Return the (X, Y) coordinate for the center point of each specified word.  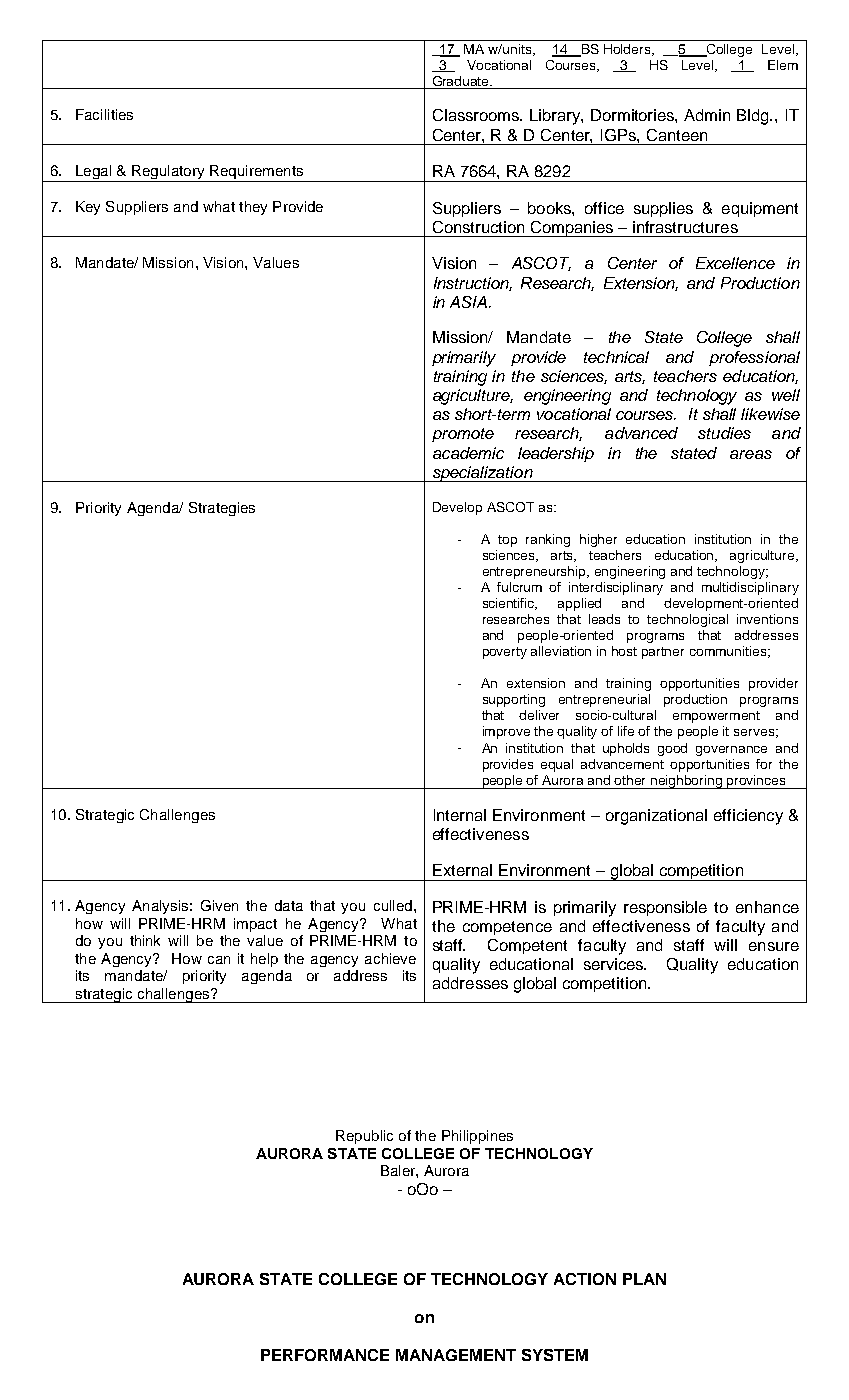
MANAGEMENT (456, 1355)
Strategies (222, 509)
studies (724, 433)
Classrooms (477, 115)
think (145, 940)
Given (219, 905)
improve (506, 732)
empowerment (716, 717)
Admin (707, 115)
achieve (390, 958)
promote (463, 435)
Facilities (104, 114)
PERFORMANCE (325, 1355)
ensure (774, 946)
